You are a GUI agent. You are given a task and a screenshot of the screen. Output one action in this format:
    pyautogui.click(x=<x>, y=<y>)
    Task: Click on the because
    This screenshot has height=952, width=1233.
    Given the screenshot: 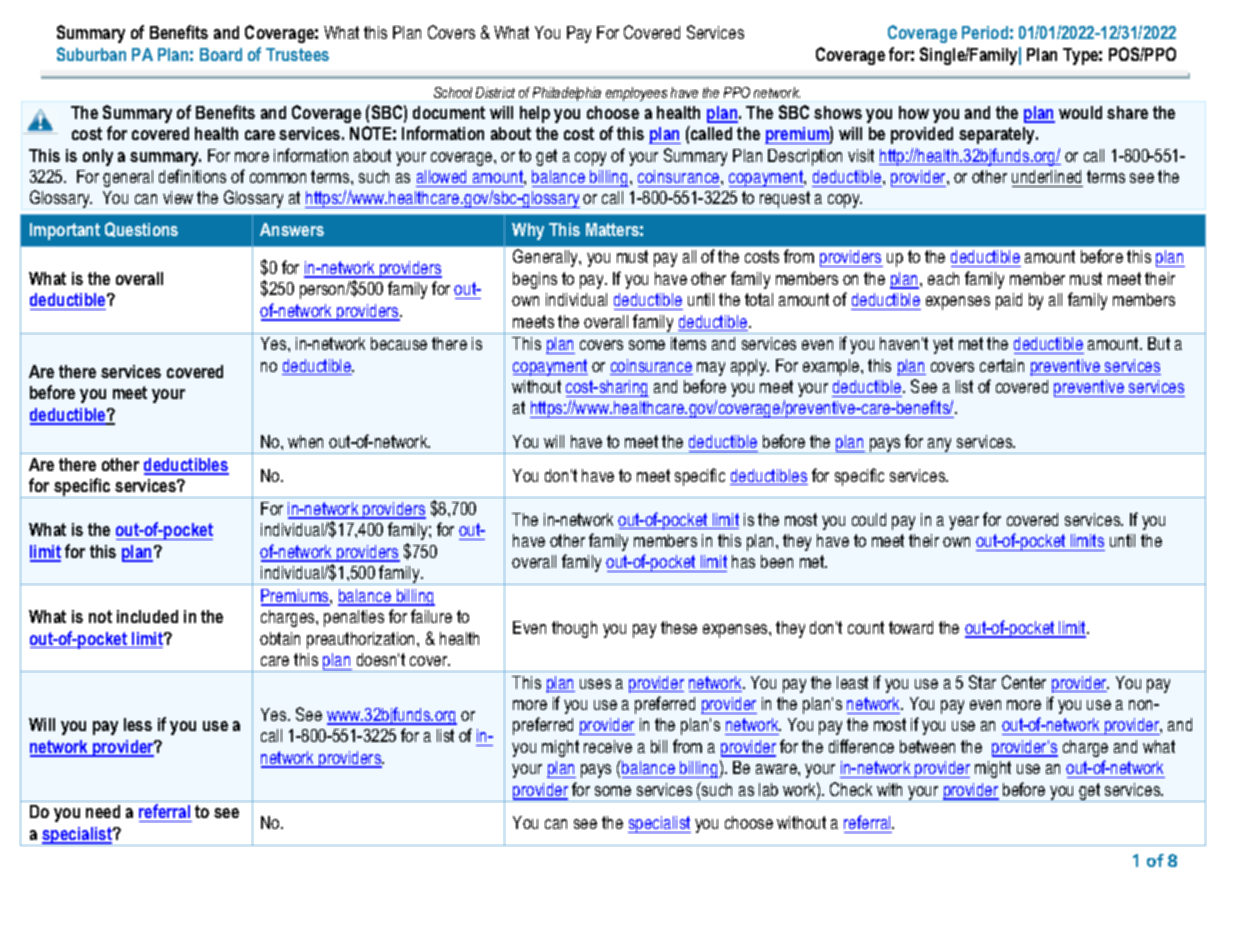 What is the action you would take?
    pyautogui.click(x=399, y=343)
